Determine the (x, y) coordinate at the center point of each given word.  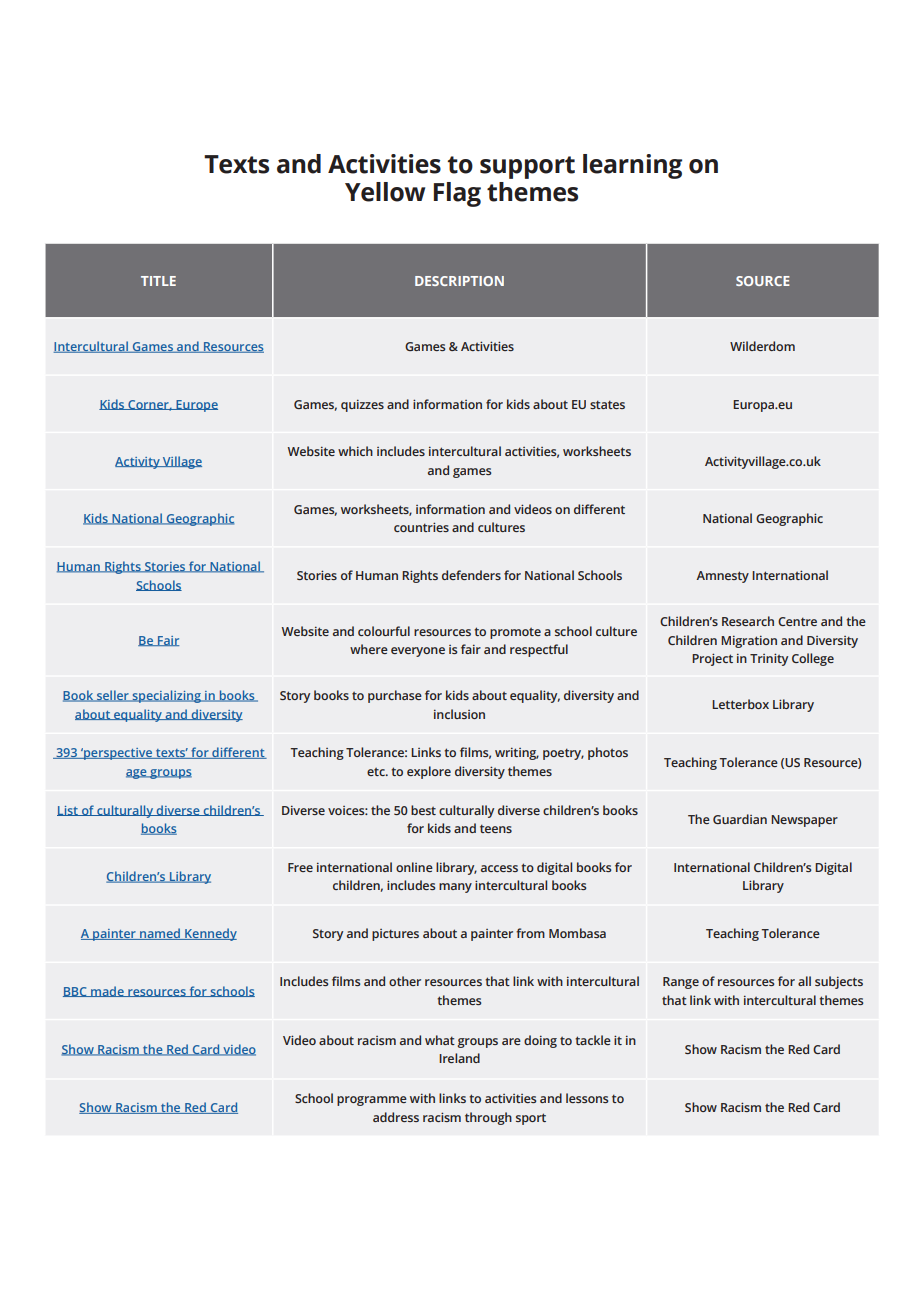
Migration (749, 641)
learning (632, 166)
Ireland (459, 1058)
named (160, 934)
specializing (166, 696)
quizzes (362, 405)
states (607, 404)
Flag (457, 194)
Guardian (740, 819)
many (455, 888)
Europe (196, 406)
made (107, 991)
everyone (418, 652)
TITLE (158, 281)
